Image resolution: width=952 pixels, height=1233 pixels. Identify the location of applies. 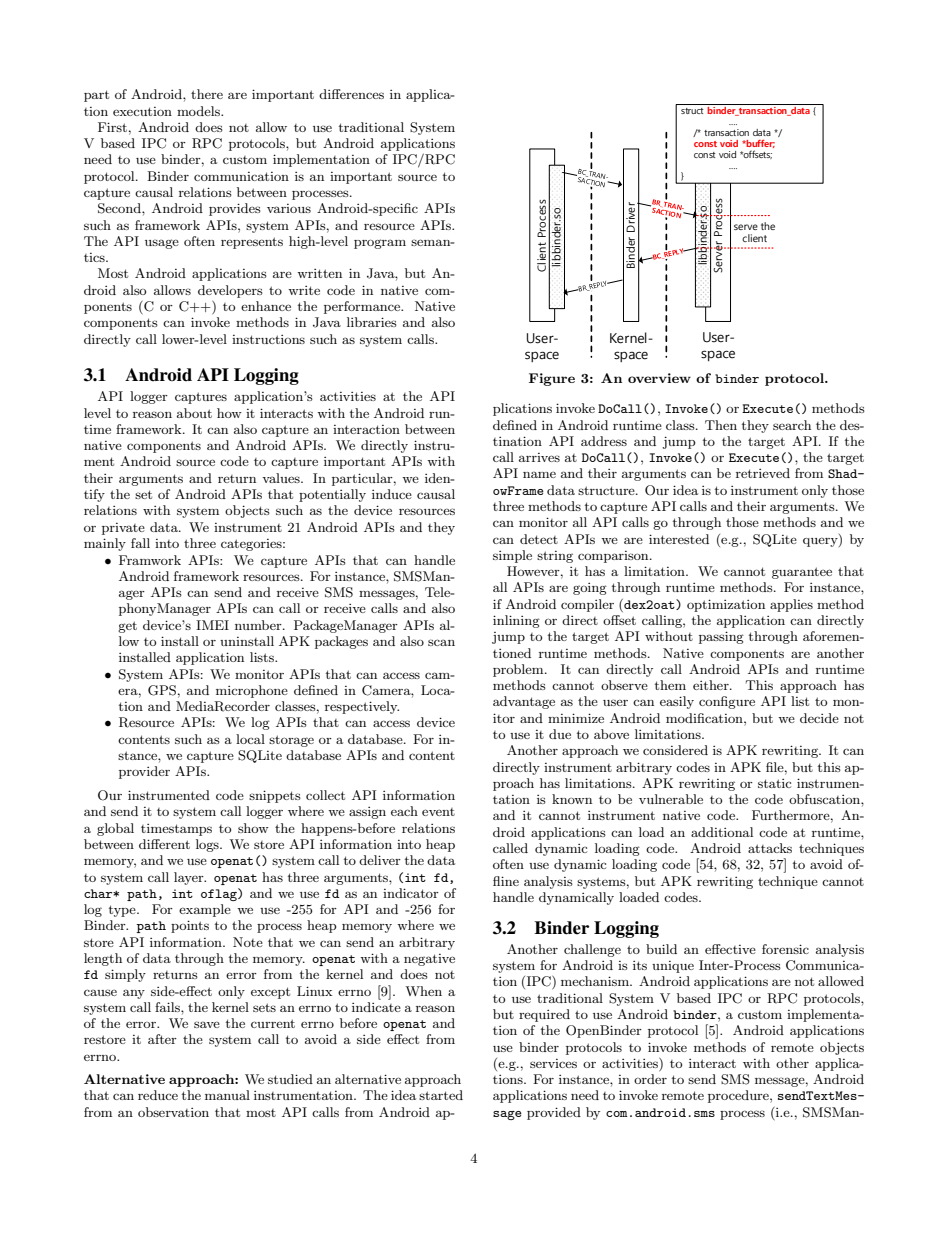
(791, 605).
